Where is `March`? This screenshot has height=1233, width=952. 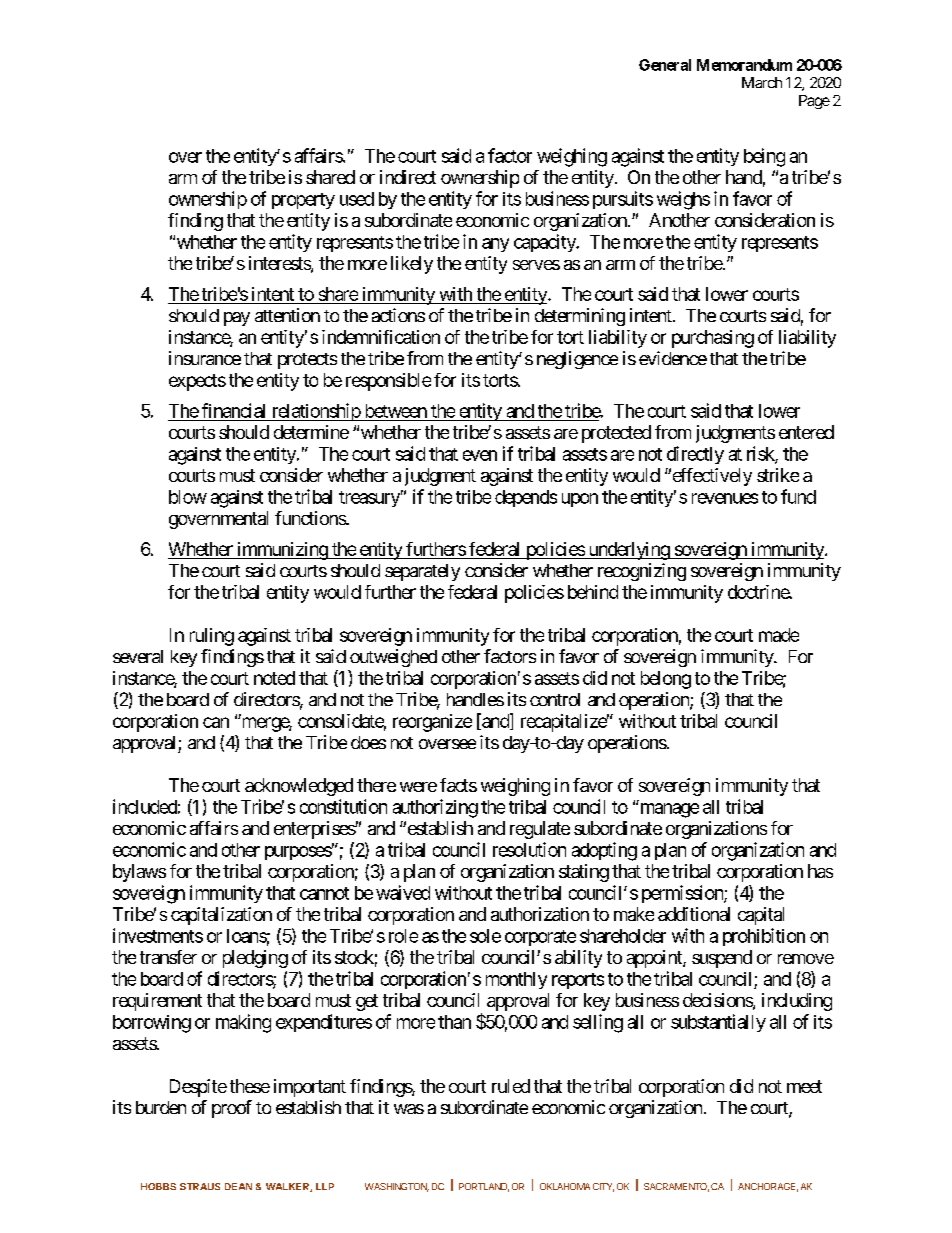 March is located at coordinates (762, 82).
